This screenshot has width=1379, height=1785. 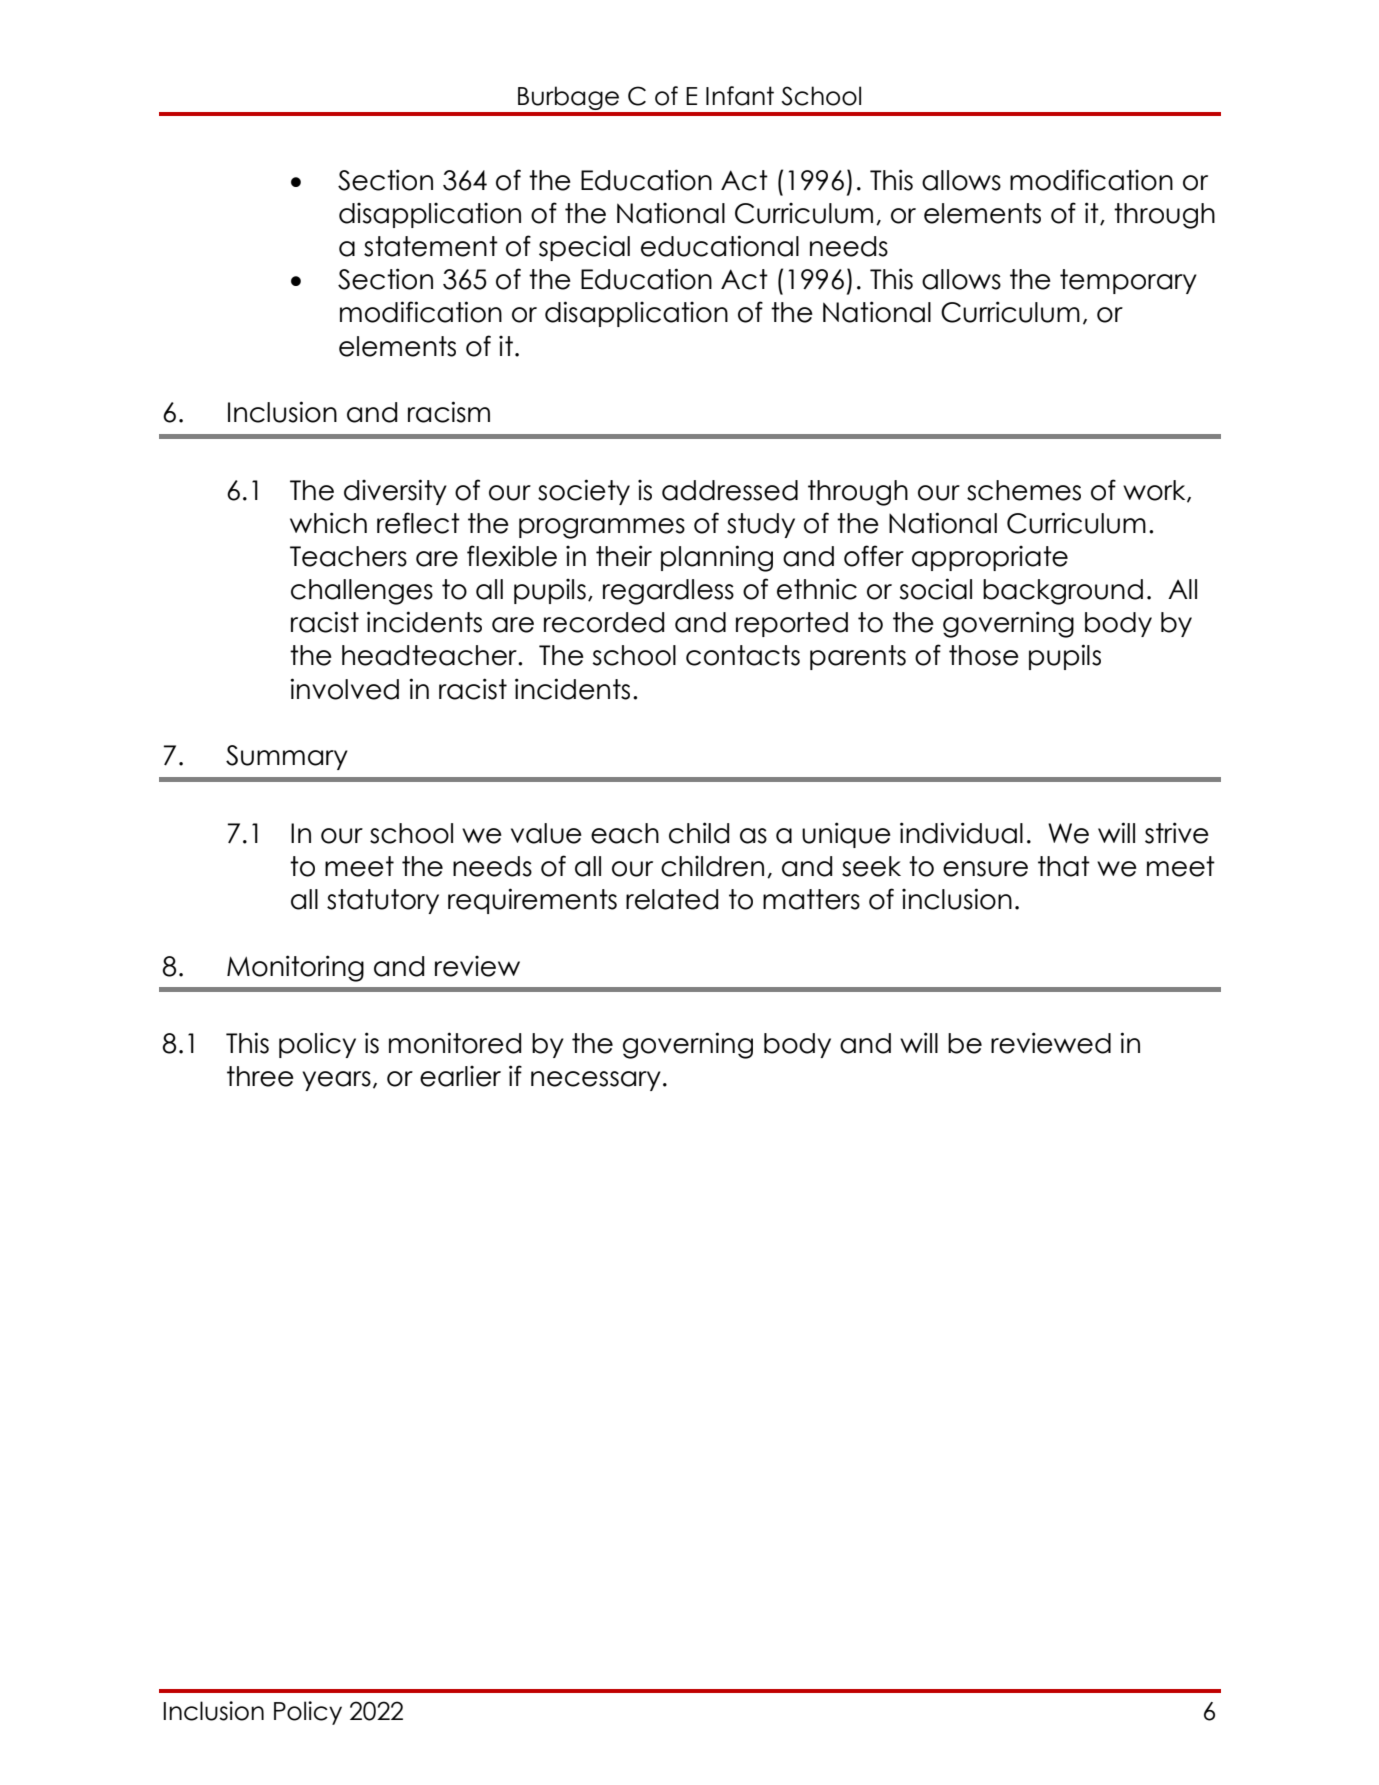 What do you see at coordinates (431, 246) in the screenshot?
I see `statement` at bounding box center [431, 246].
